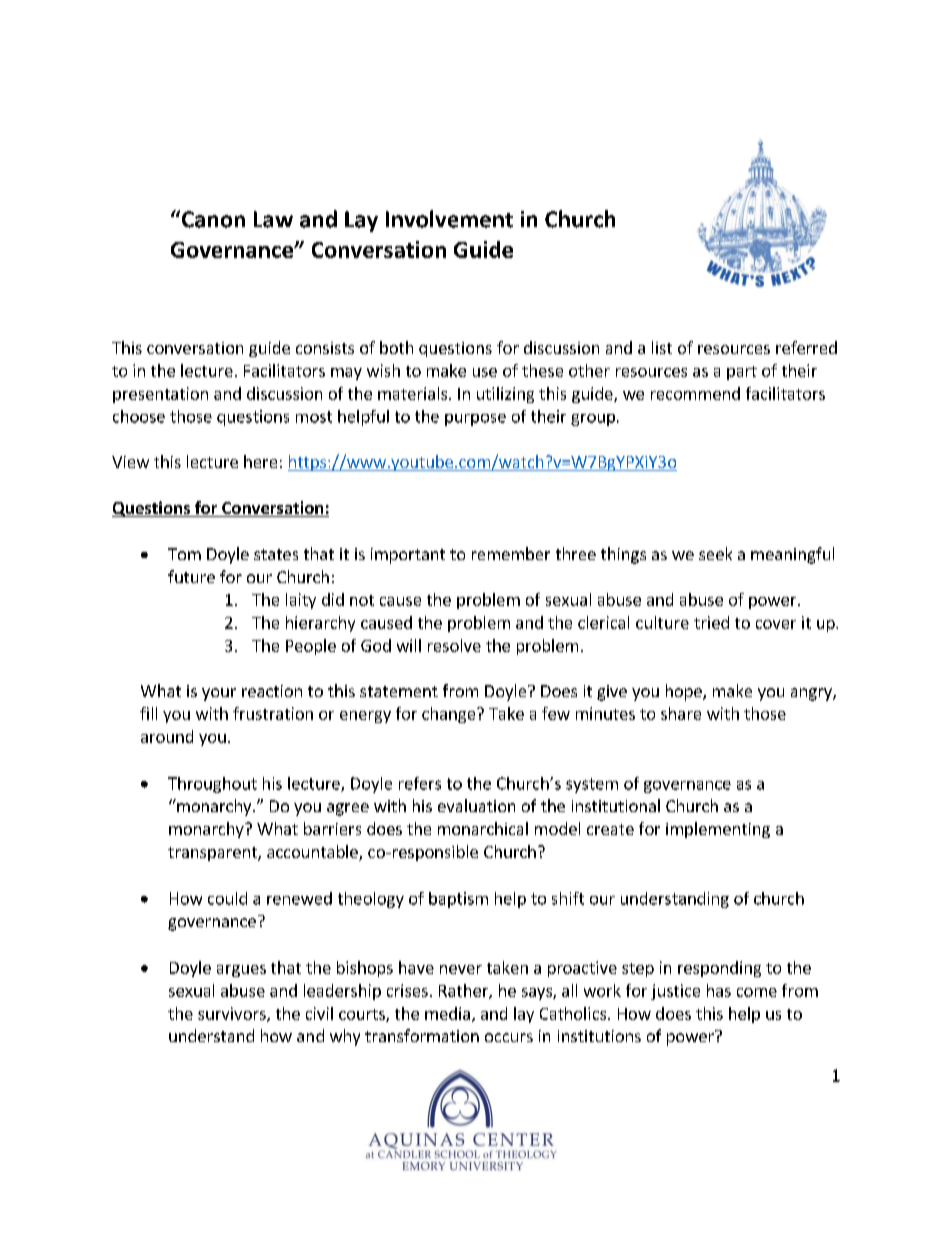 This image has width=952, height=1233. I want to click on presentation, so click(160, 395).
